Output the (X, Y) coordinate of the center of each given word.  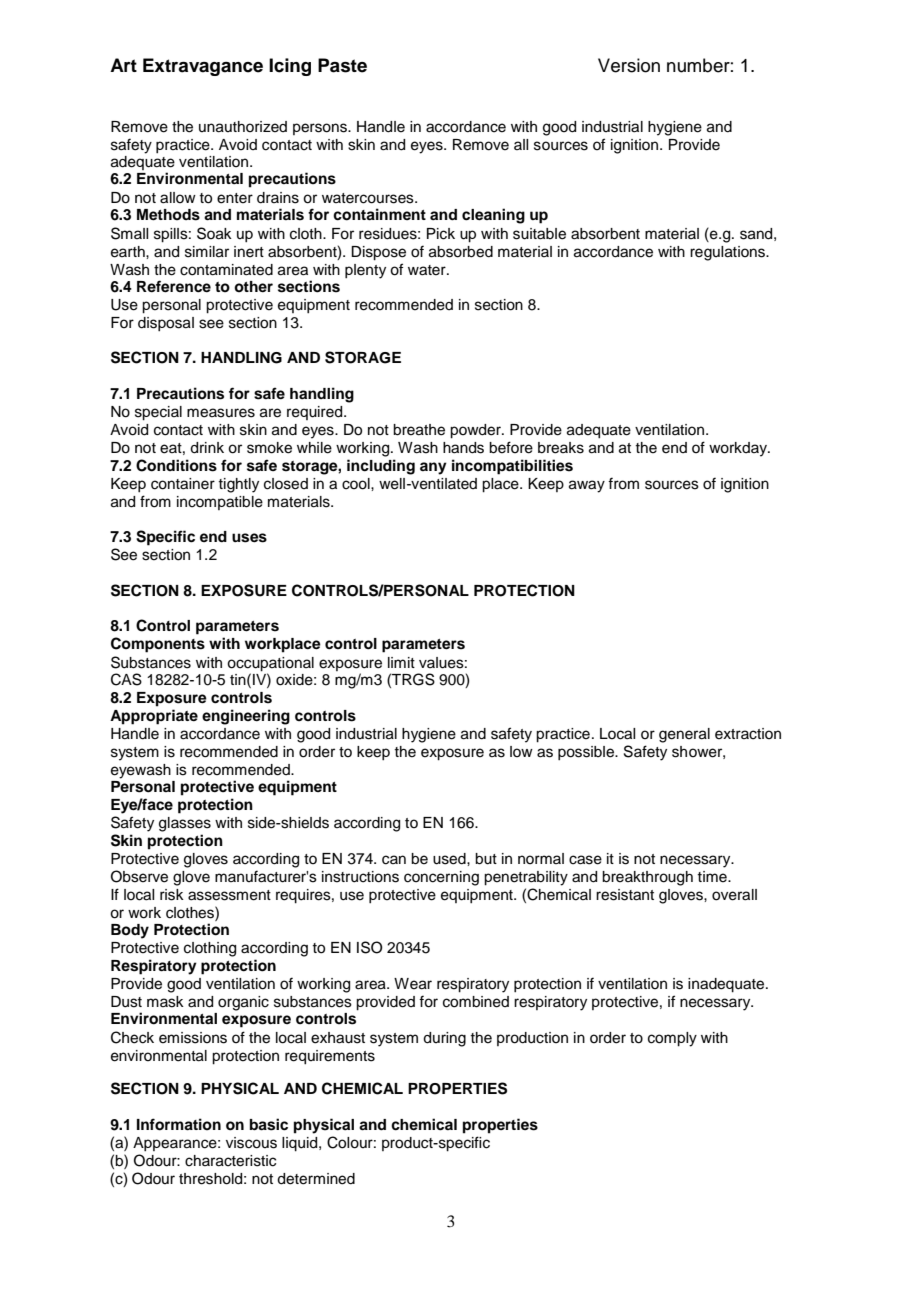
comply (672, 1039)
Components (158, 645)
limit (401, 662)
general (684, 735)
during (444, 1039)
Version (629, 65)
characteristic (230, 1161)
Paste (342, 65)
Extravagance (203, 67)
